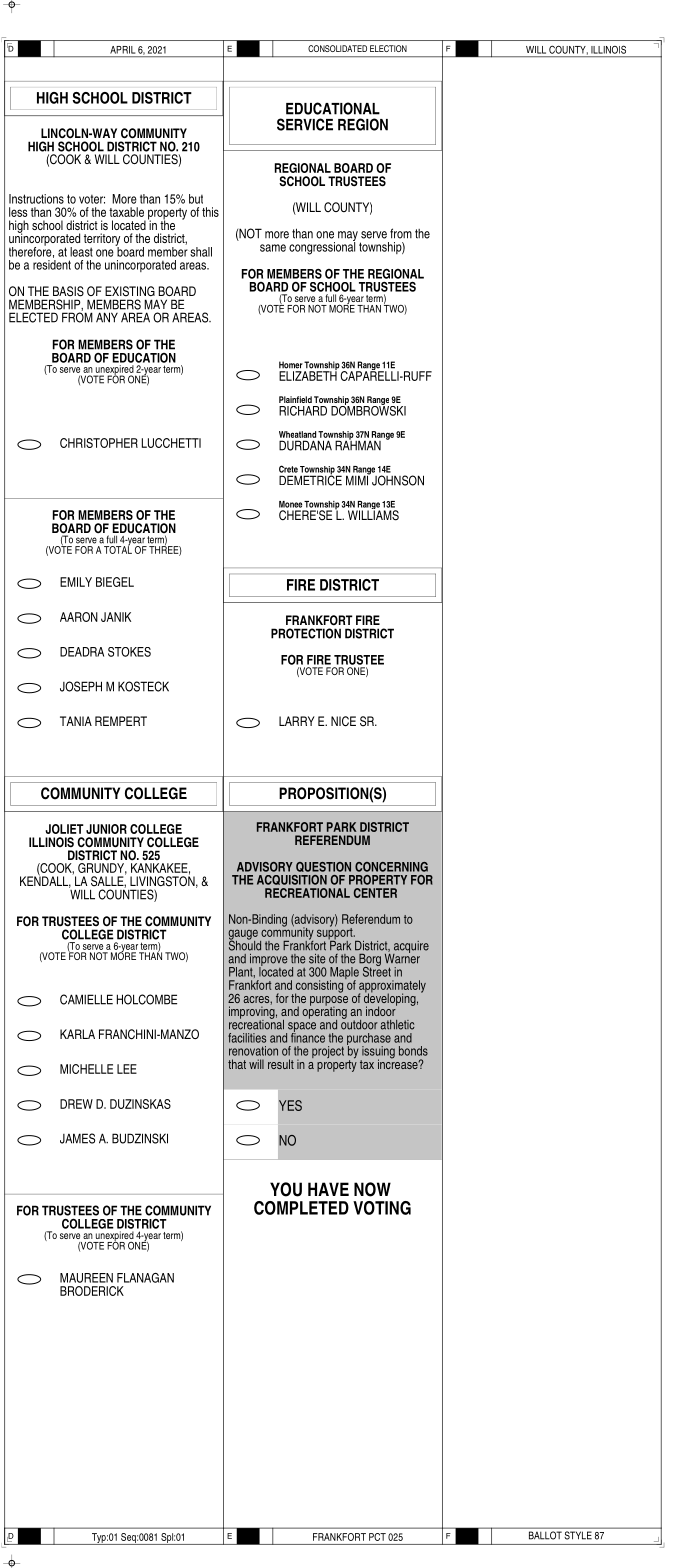  Describe the element at coordinates (377, 1537) in the screenshot. I see `PCT` at that location.
